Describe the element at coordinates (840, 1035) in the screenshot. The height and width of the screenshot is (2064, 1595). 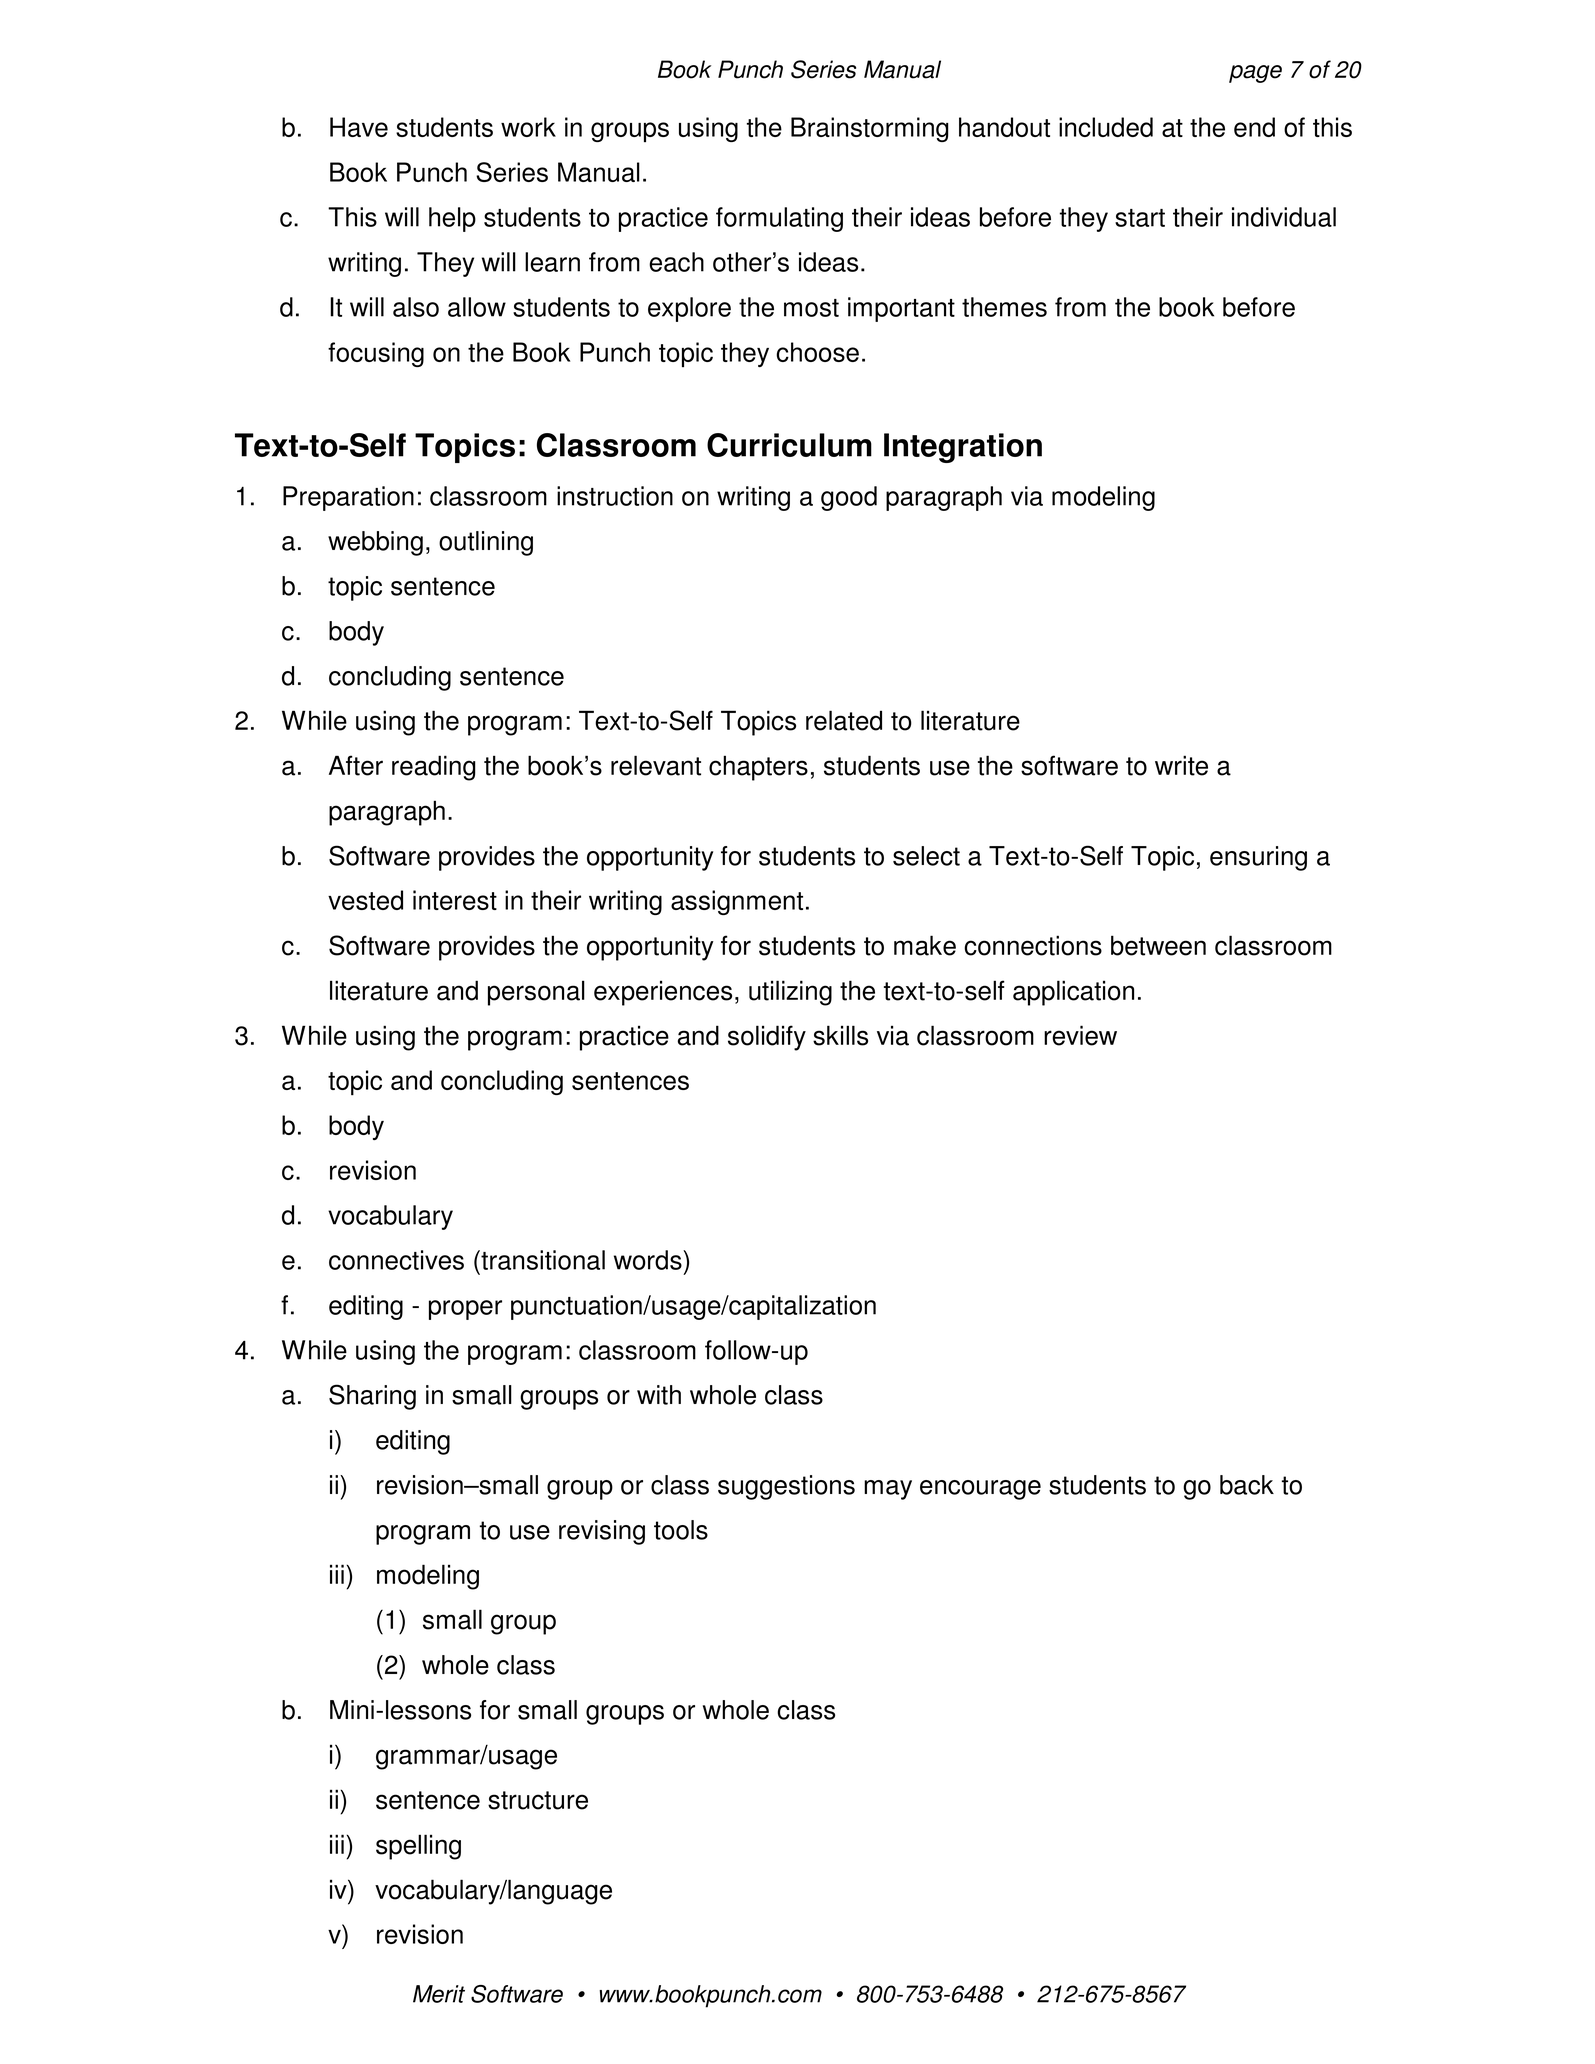
I see `skills` at that location.
